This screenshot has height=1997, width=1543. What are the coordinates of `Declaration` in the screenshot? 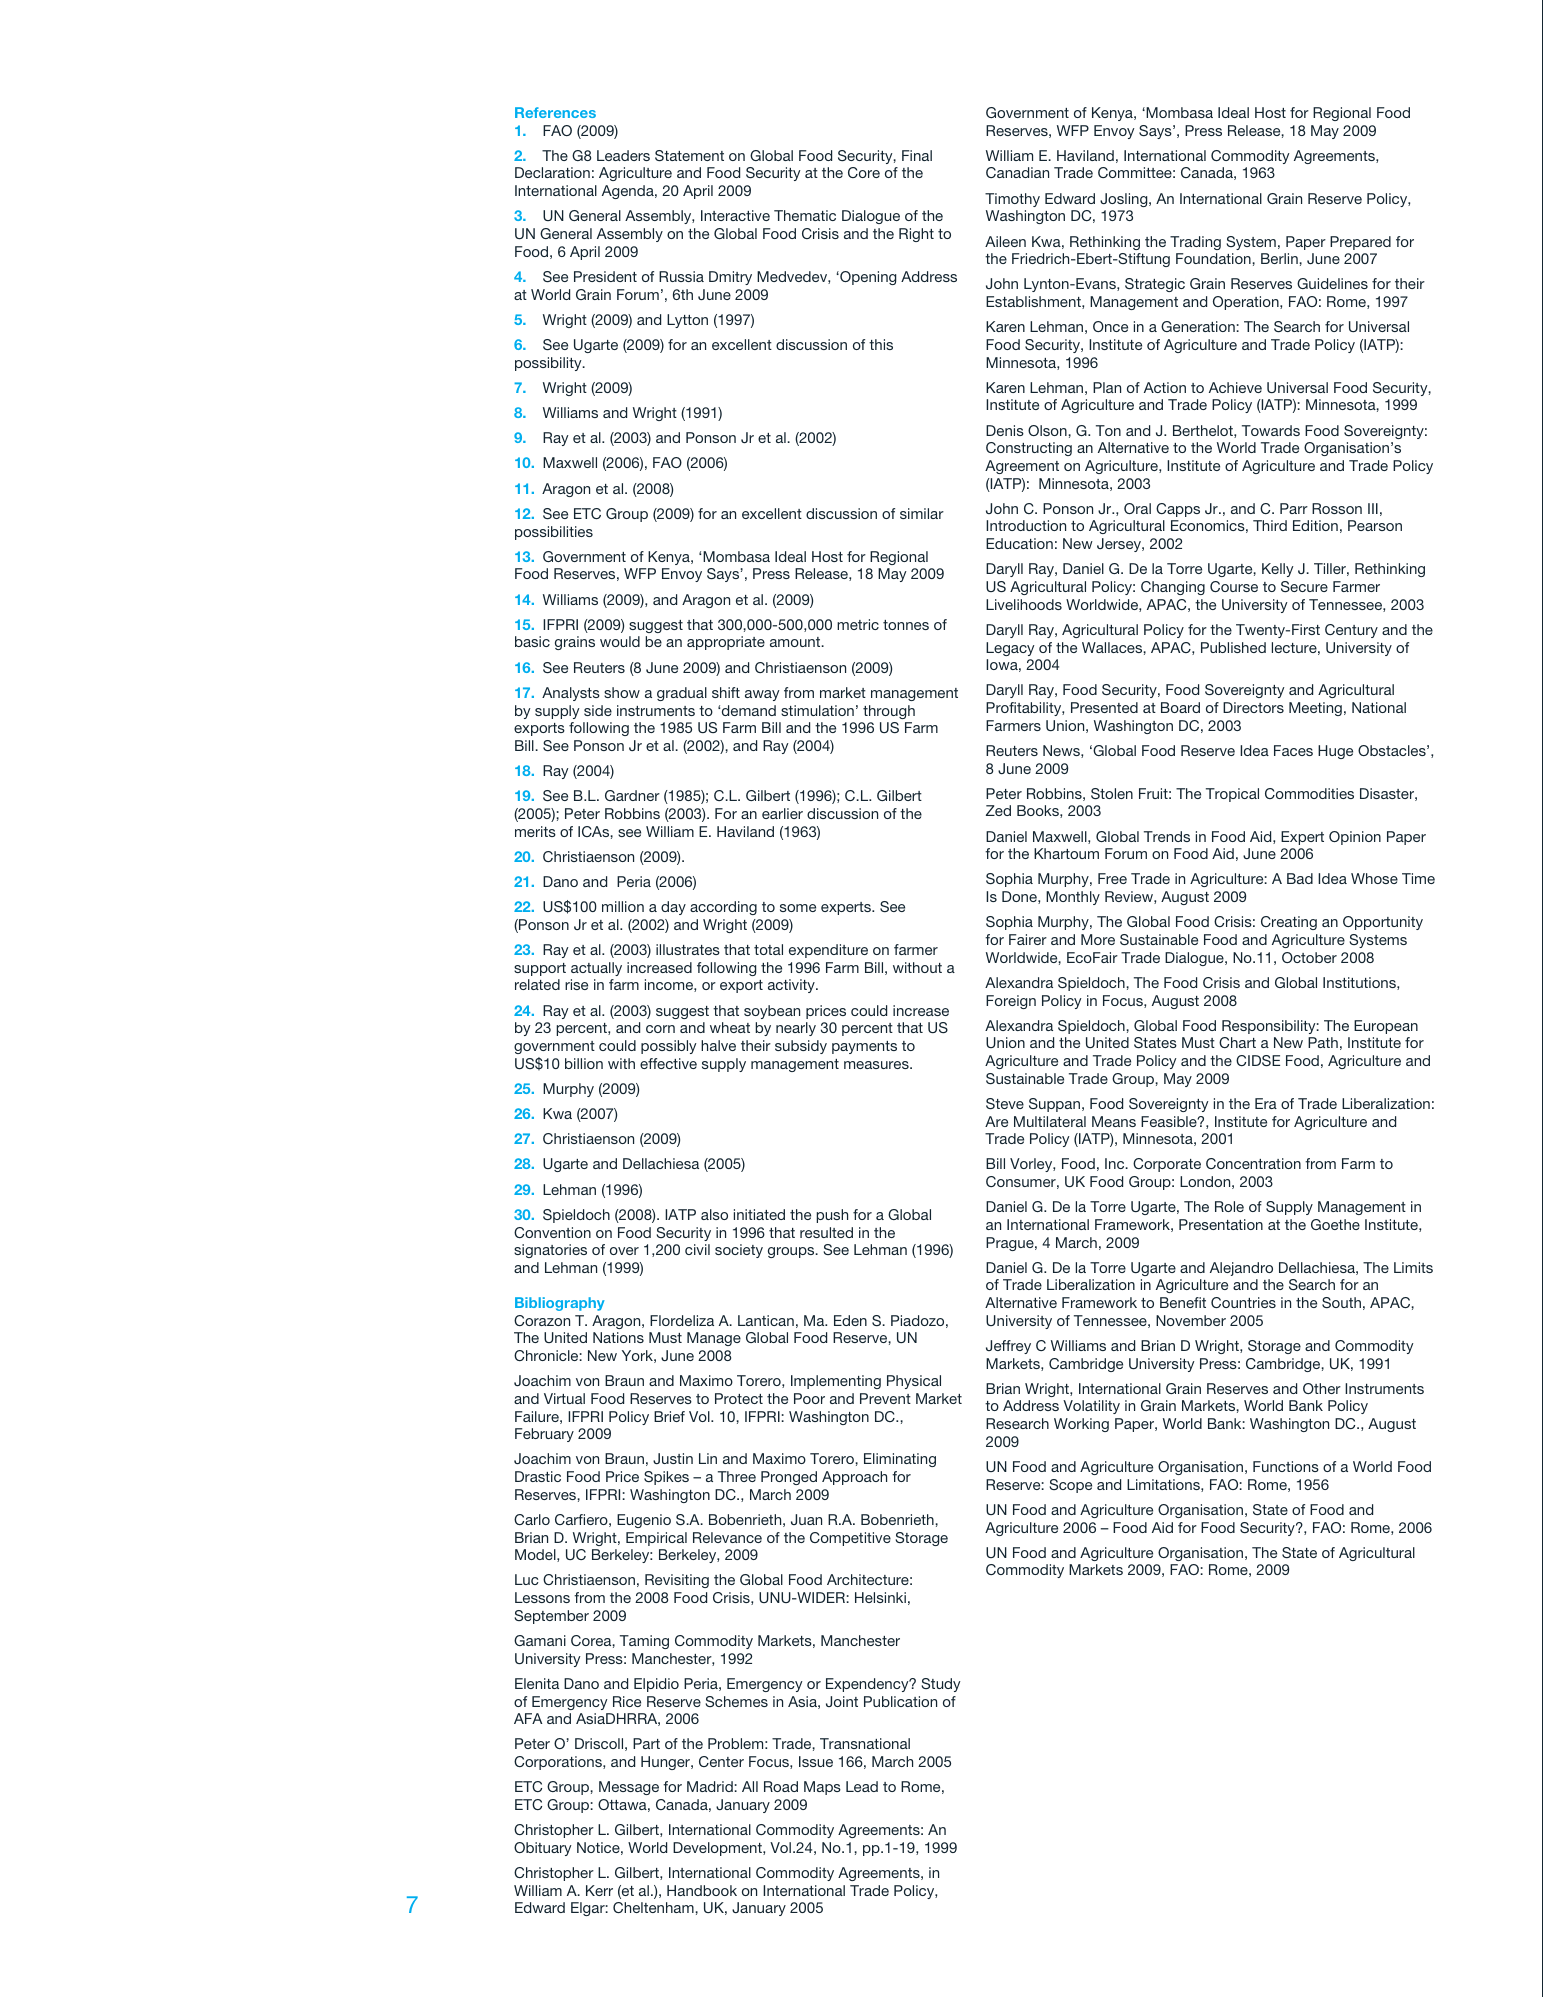 It's located at (552, 172).
